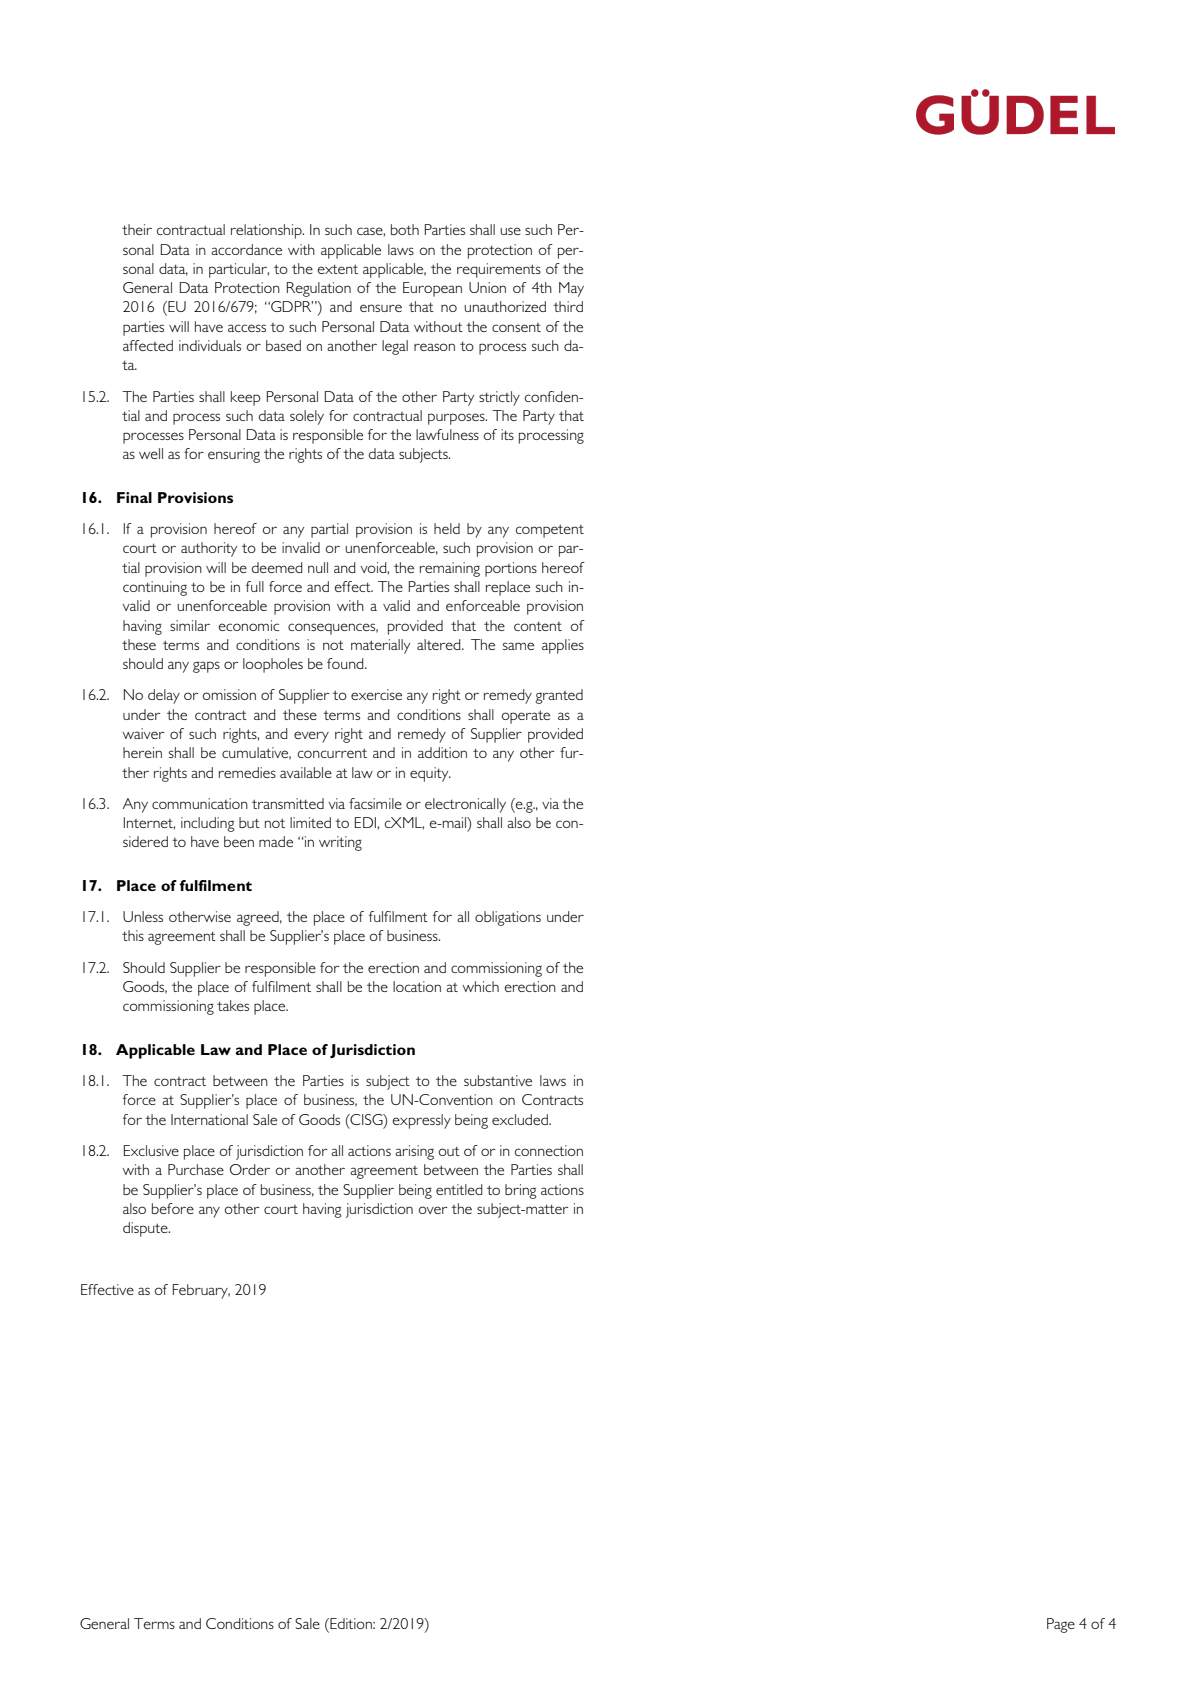 The height and width of the screenshot is (1691, 1196). What do you see at coordinates (229, 694) in the screenshot?
I see `omission` at bounding box center [229, 694].
